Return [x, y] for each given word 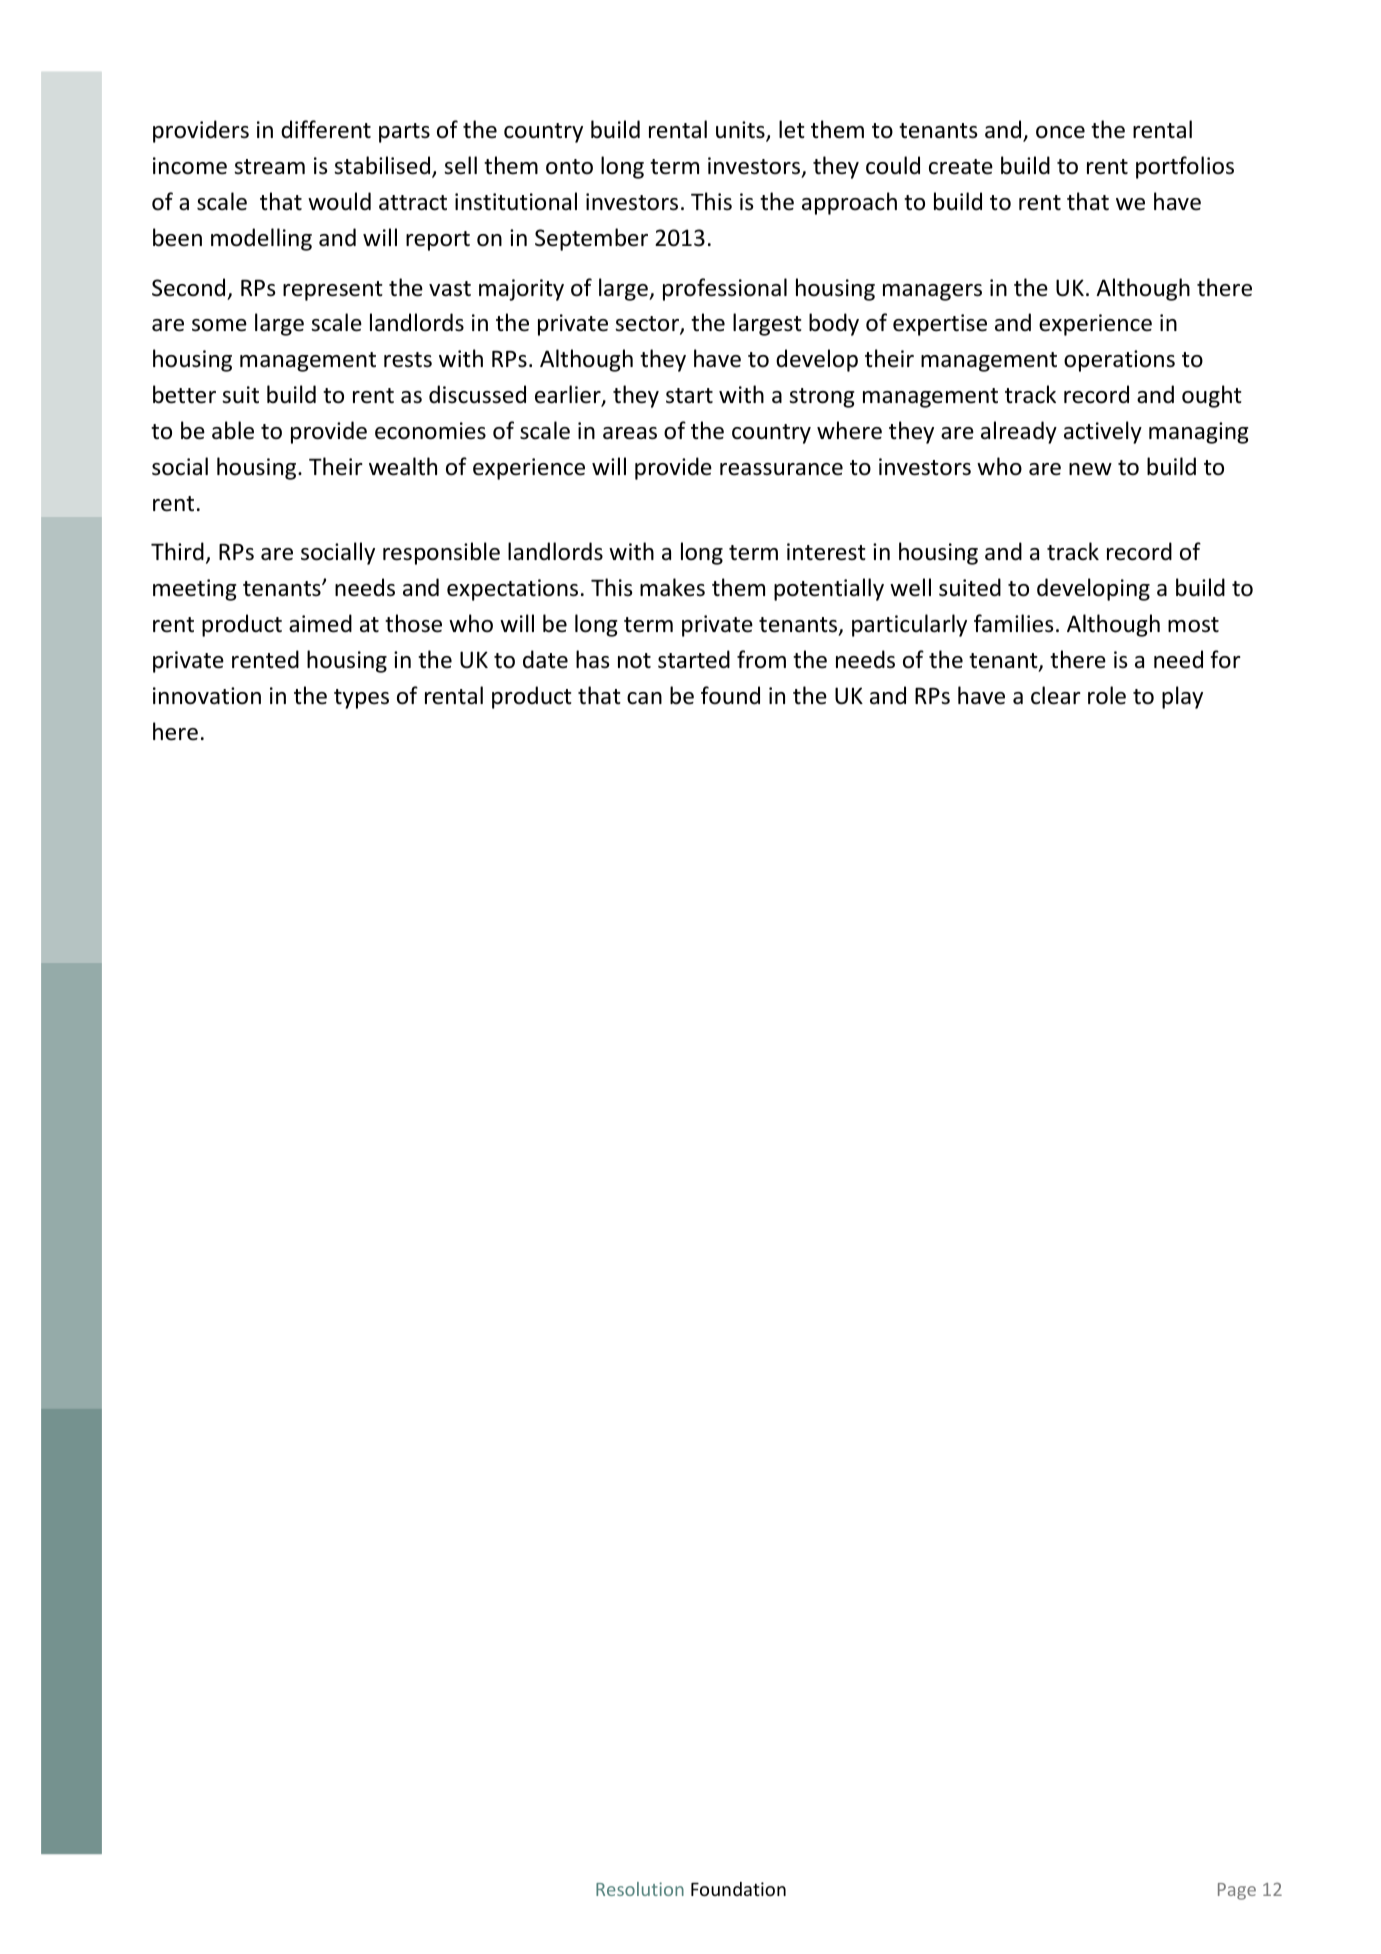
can [644, 698]
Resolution [640, 1889]
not [634, 661]
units [741, 131]
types [361, 699]
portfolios [1185, 167]
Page [1237, 1891]
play [1182, 697]
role [1107, 695]
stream [269, 167]
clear [1056, 695]
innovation [207, 696]
